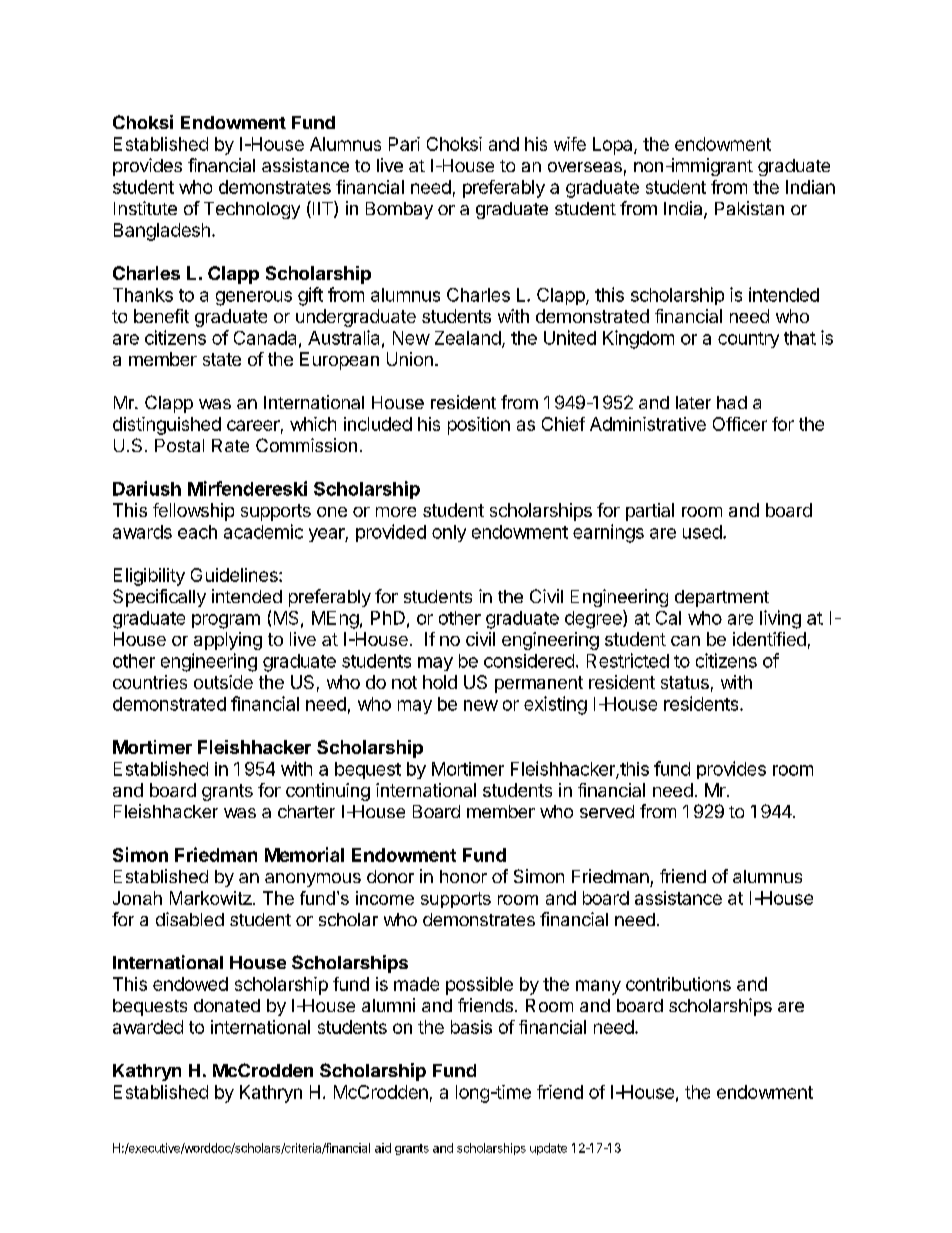 The height and width of the screenshot is (1233, 952). What do you see at coordinates (252, 210) in the screenshot?
I see `Technology` at bounding box center [252, 210].
